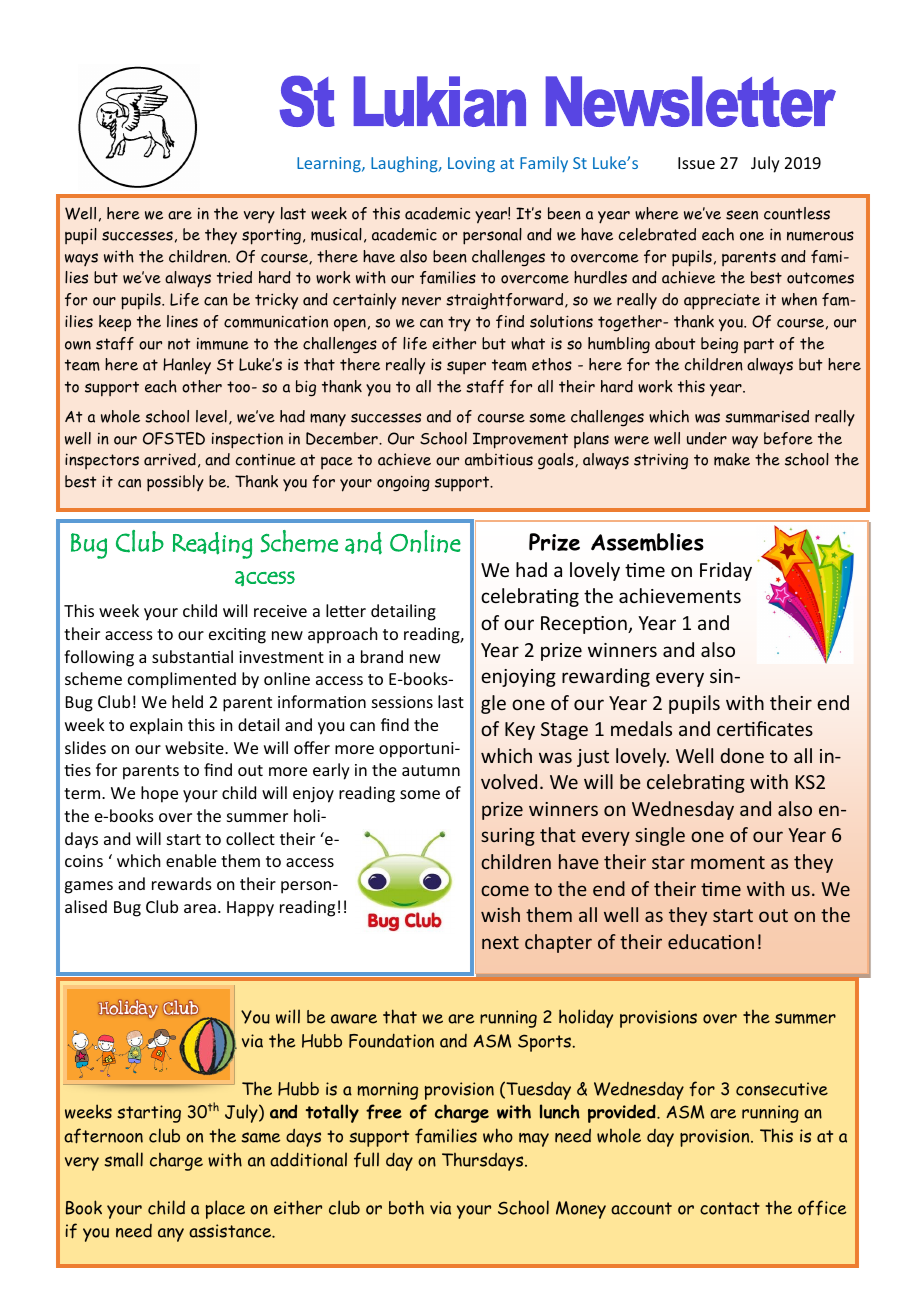 This image has height=1308, width=924. What do you see at coordinates (742, 215) in the image?
I see `seen` at bounding box center [742, 215].
